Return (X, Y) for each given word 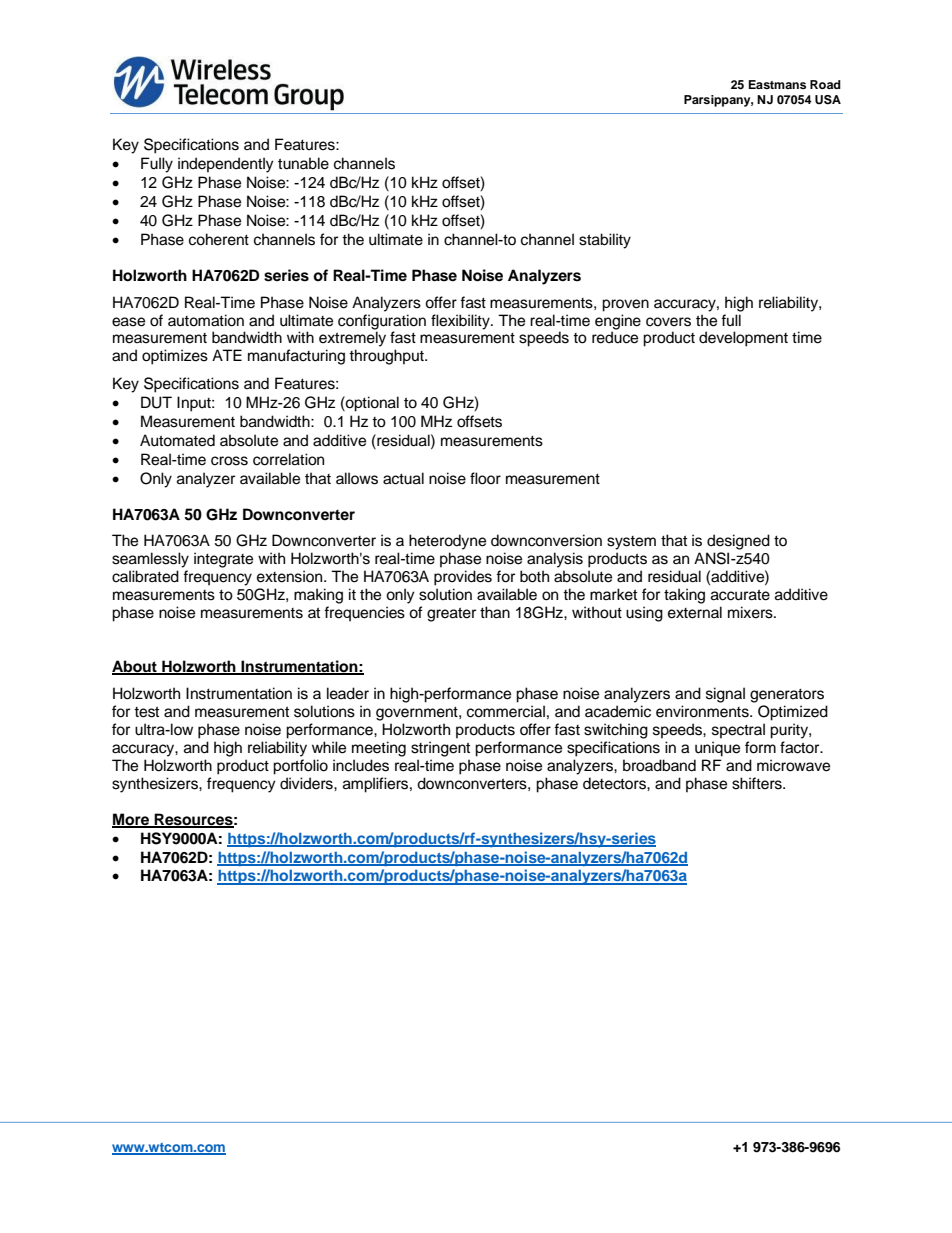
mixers (751, 612)
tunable (303, 163)
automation (206, 320)
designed (738, 542)
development (743, 339)
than (495, 612)
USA (828, 100)
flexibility (461, 322)
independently (226, 165)
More (132, 820)
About (135, 667)
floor (485, 478)
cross (229, 461)
